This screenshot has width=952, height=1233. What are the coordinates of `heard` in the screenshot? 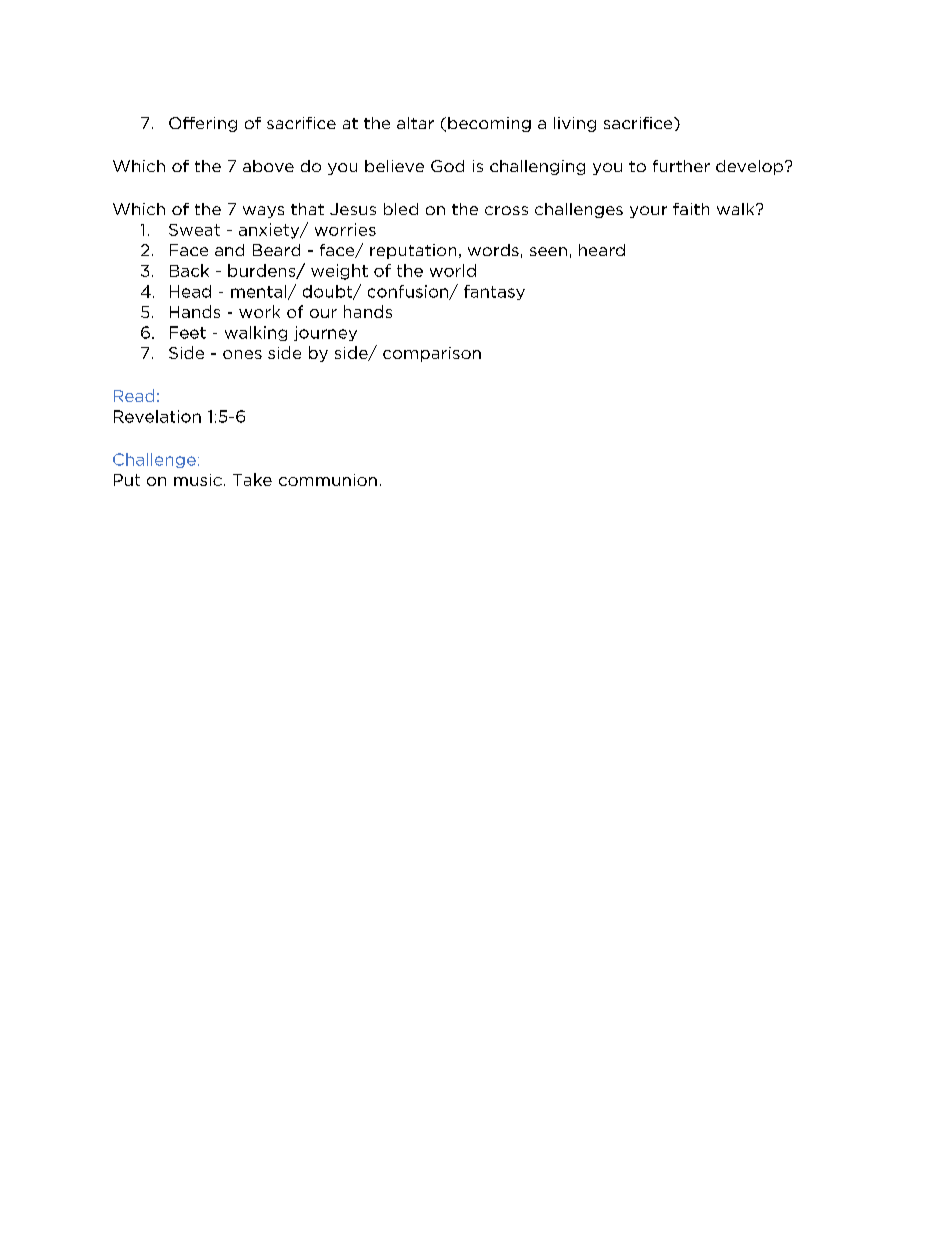 It's located at (602, 250).
